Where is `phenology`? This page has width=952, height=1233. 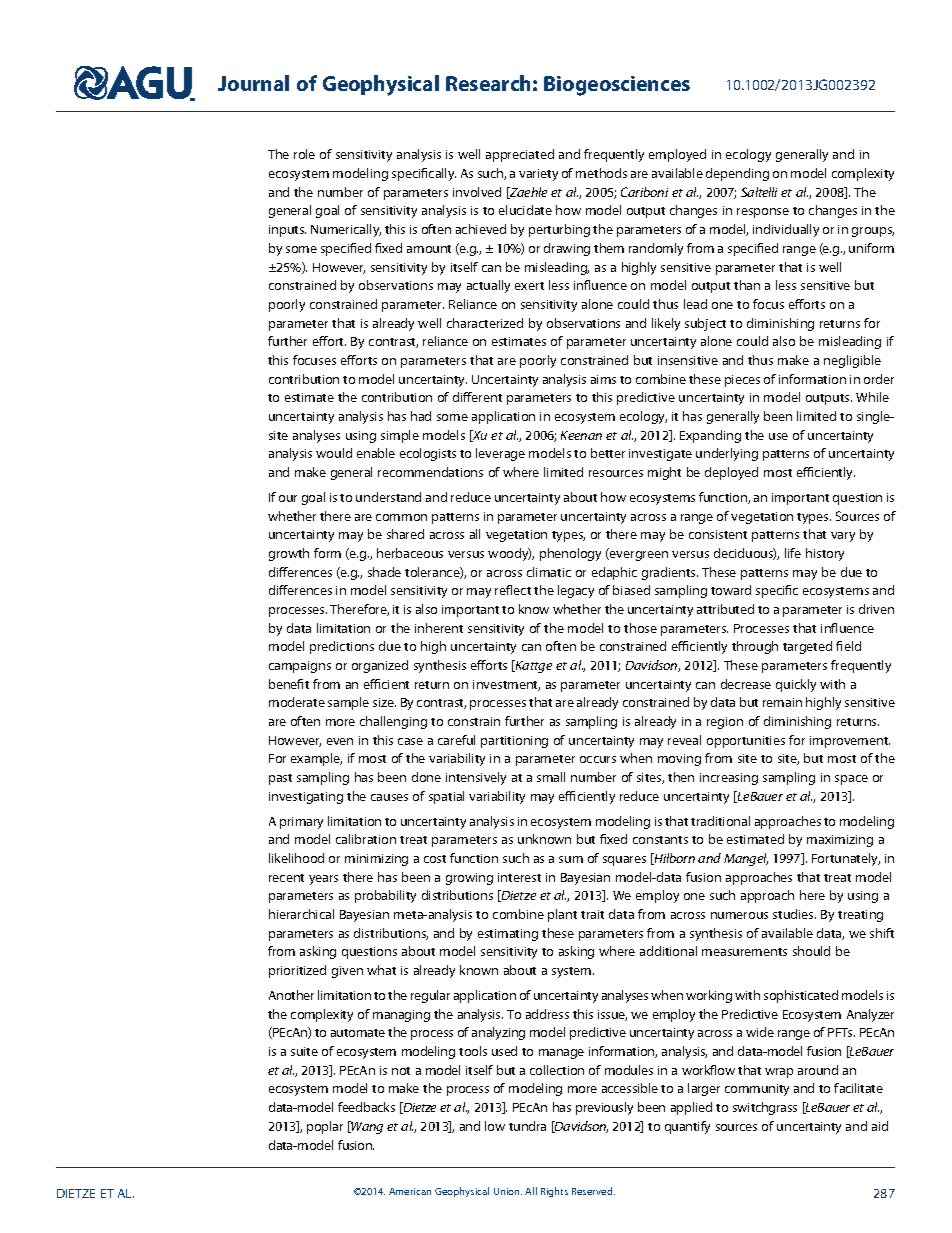 phenology is located at coordinates (570, 554).
